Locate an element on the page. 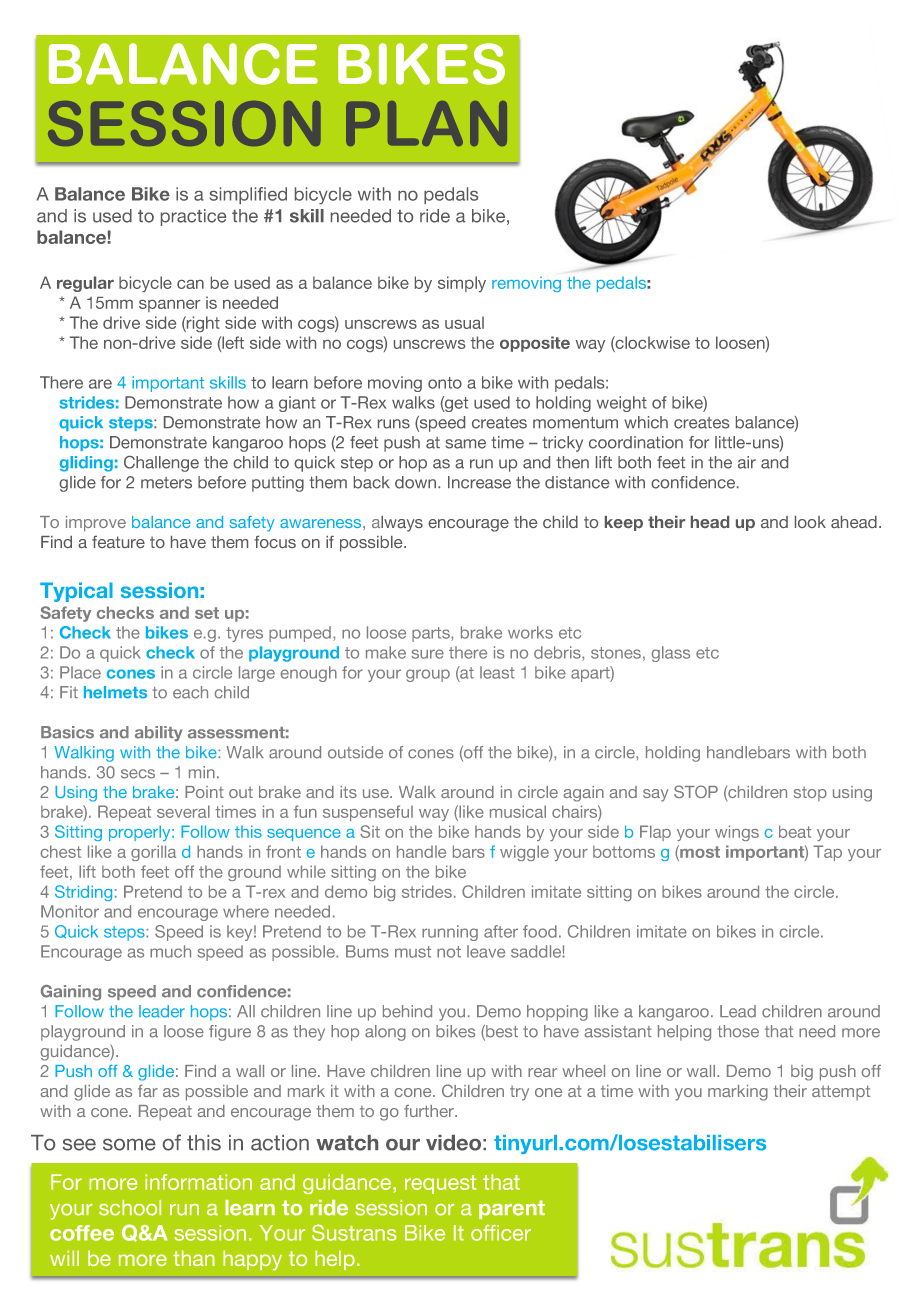  practice is located at coordinates (193, 217).
